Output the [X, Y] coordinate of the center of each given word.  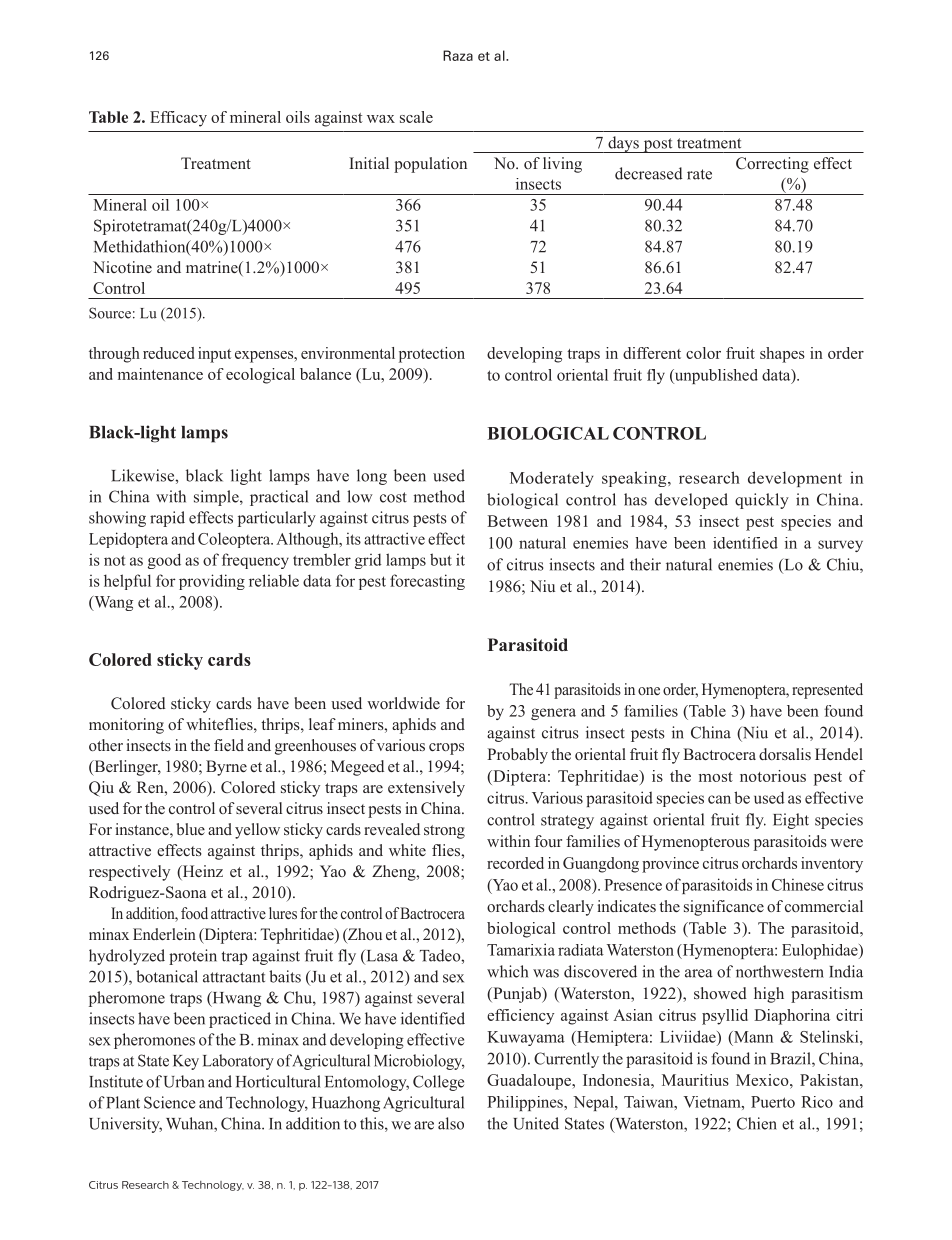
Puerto [773, 1102]
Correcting [772, 165]
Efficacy [178, 119]
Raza [458, 55]
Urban [184, 1081]
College [438, 1083]
